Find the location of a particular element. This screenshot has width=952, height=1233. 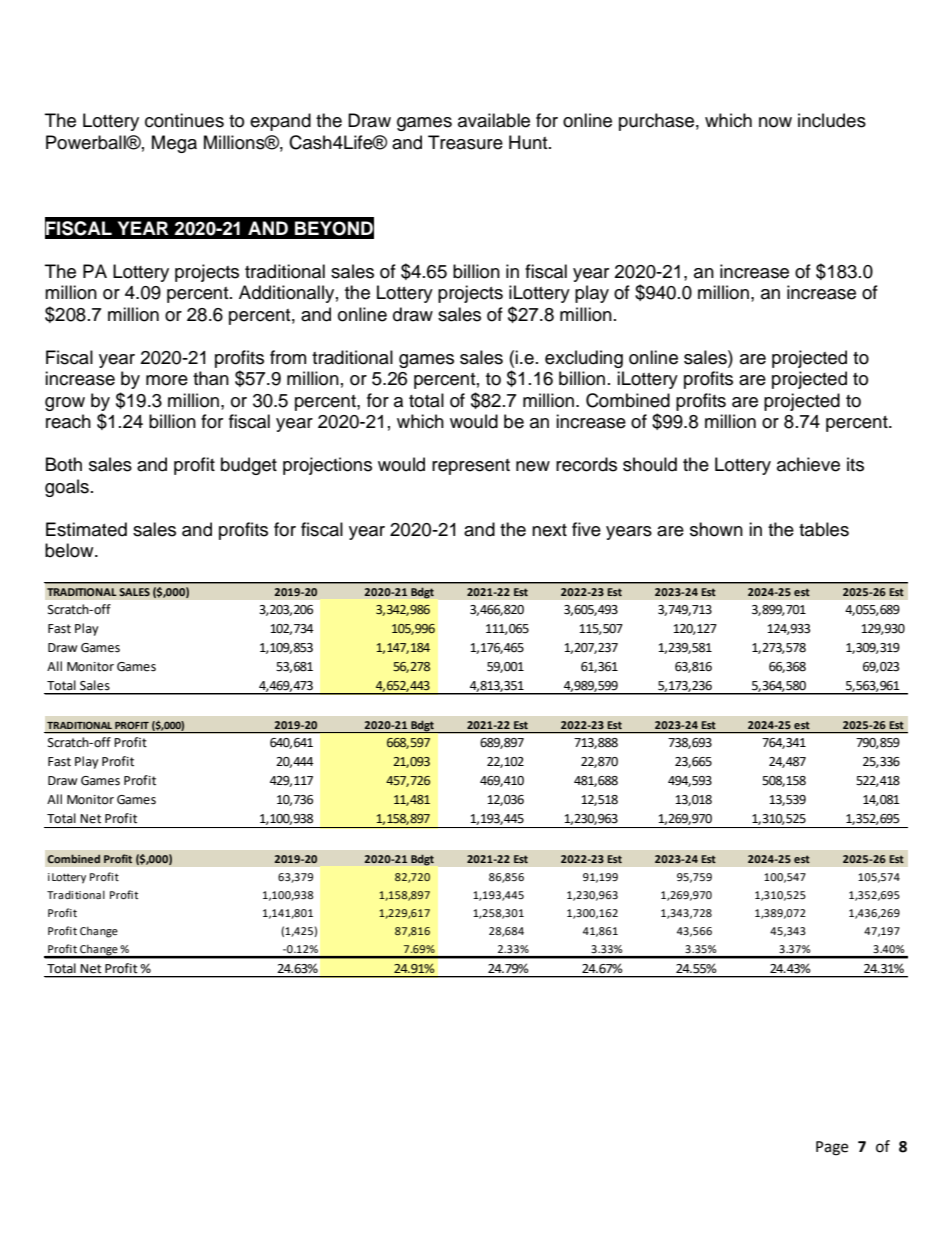

five is located at coordinates (586, 529).
